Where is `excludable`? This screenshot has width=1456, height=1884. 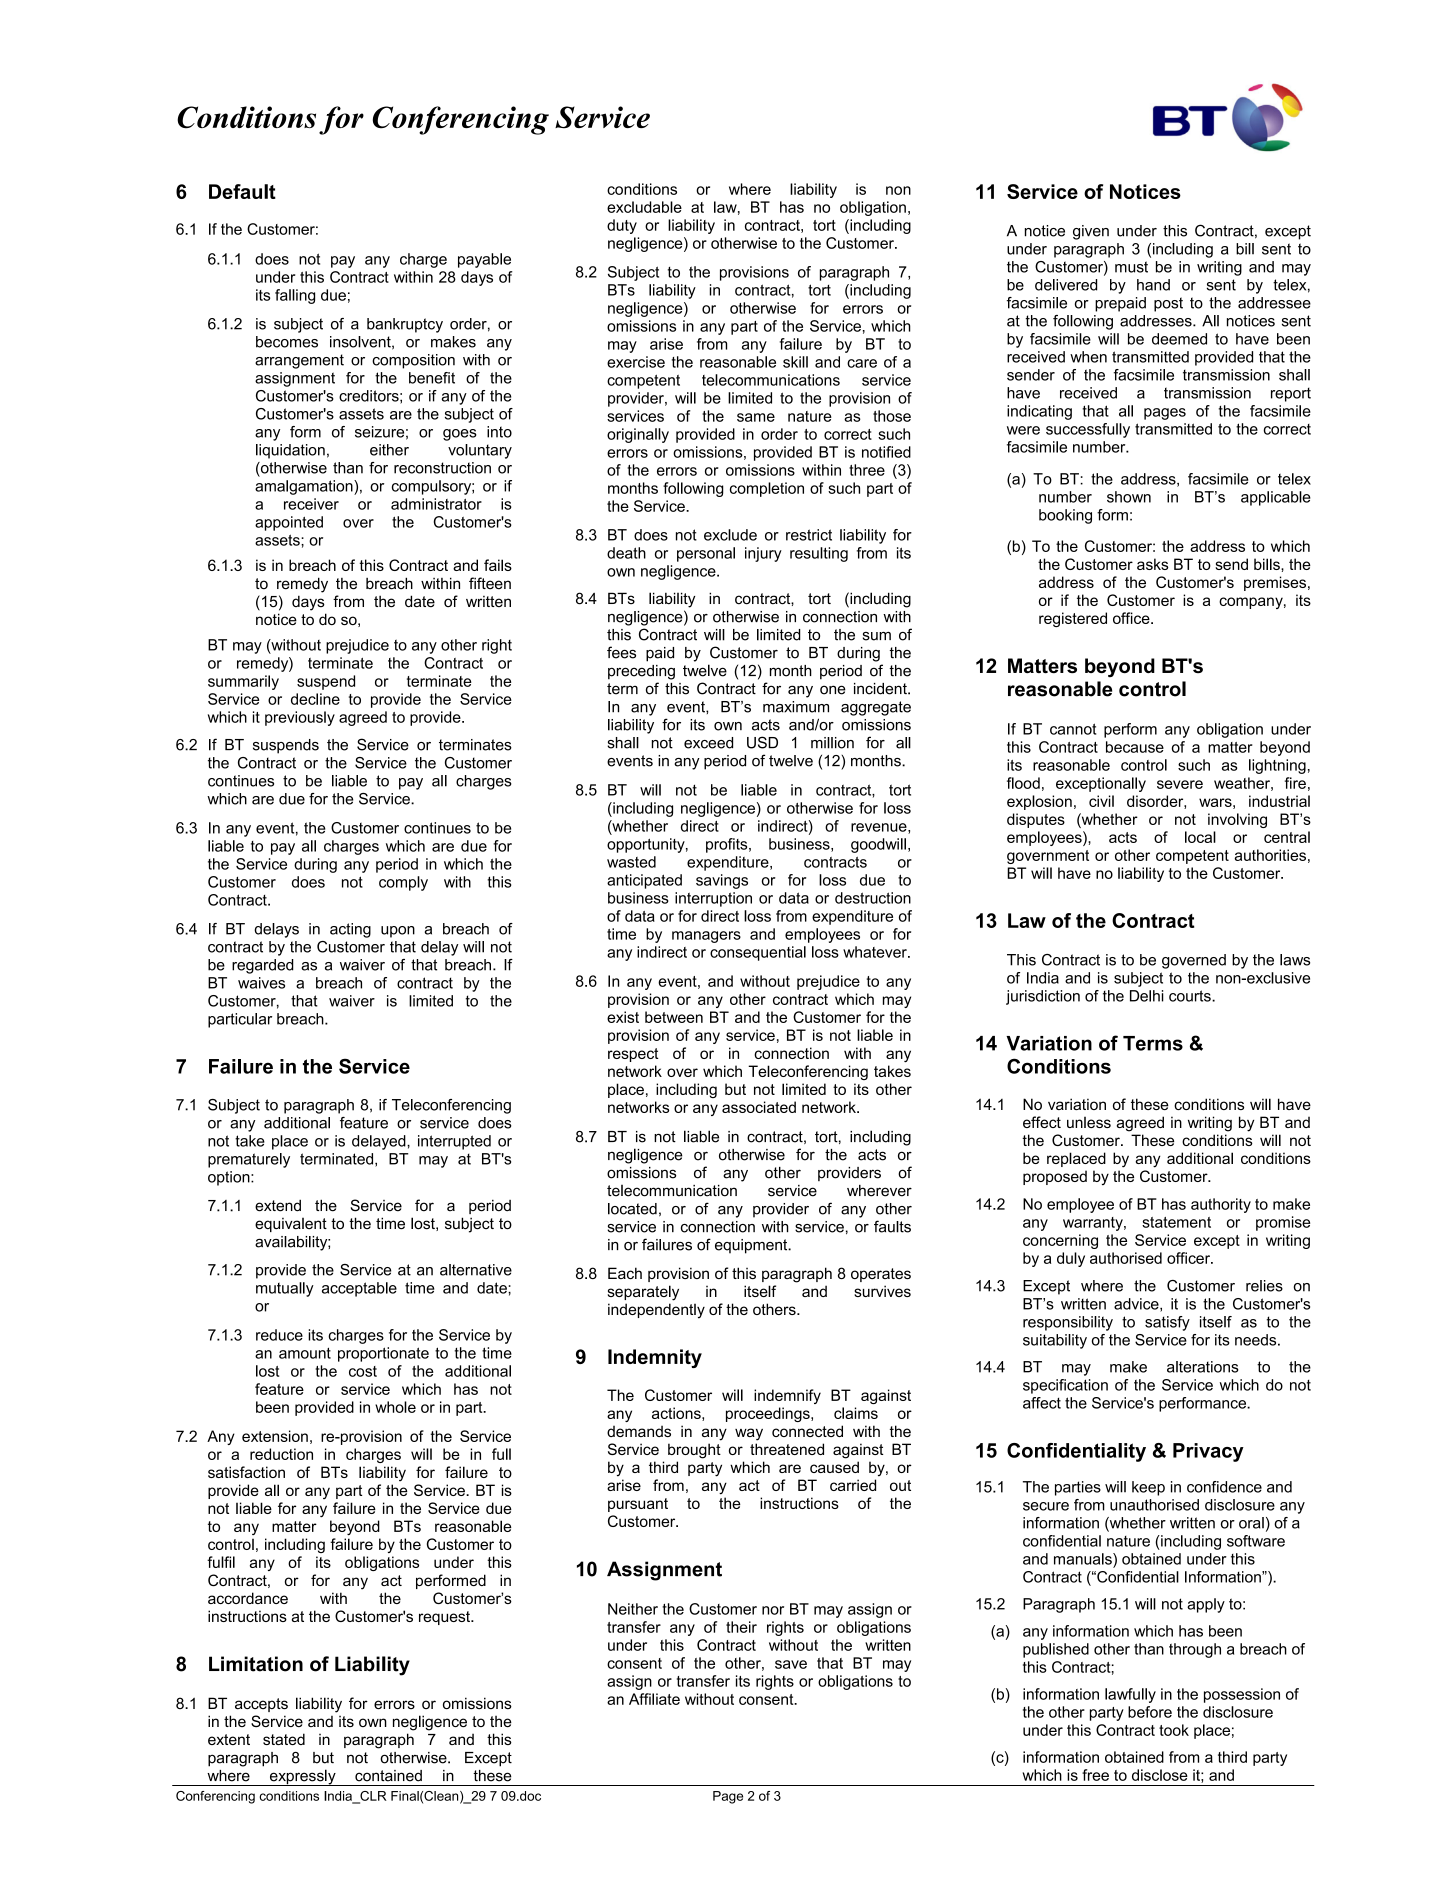 excludable is located at coordinates (644, 207).
